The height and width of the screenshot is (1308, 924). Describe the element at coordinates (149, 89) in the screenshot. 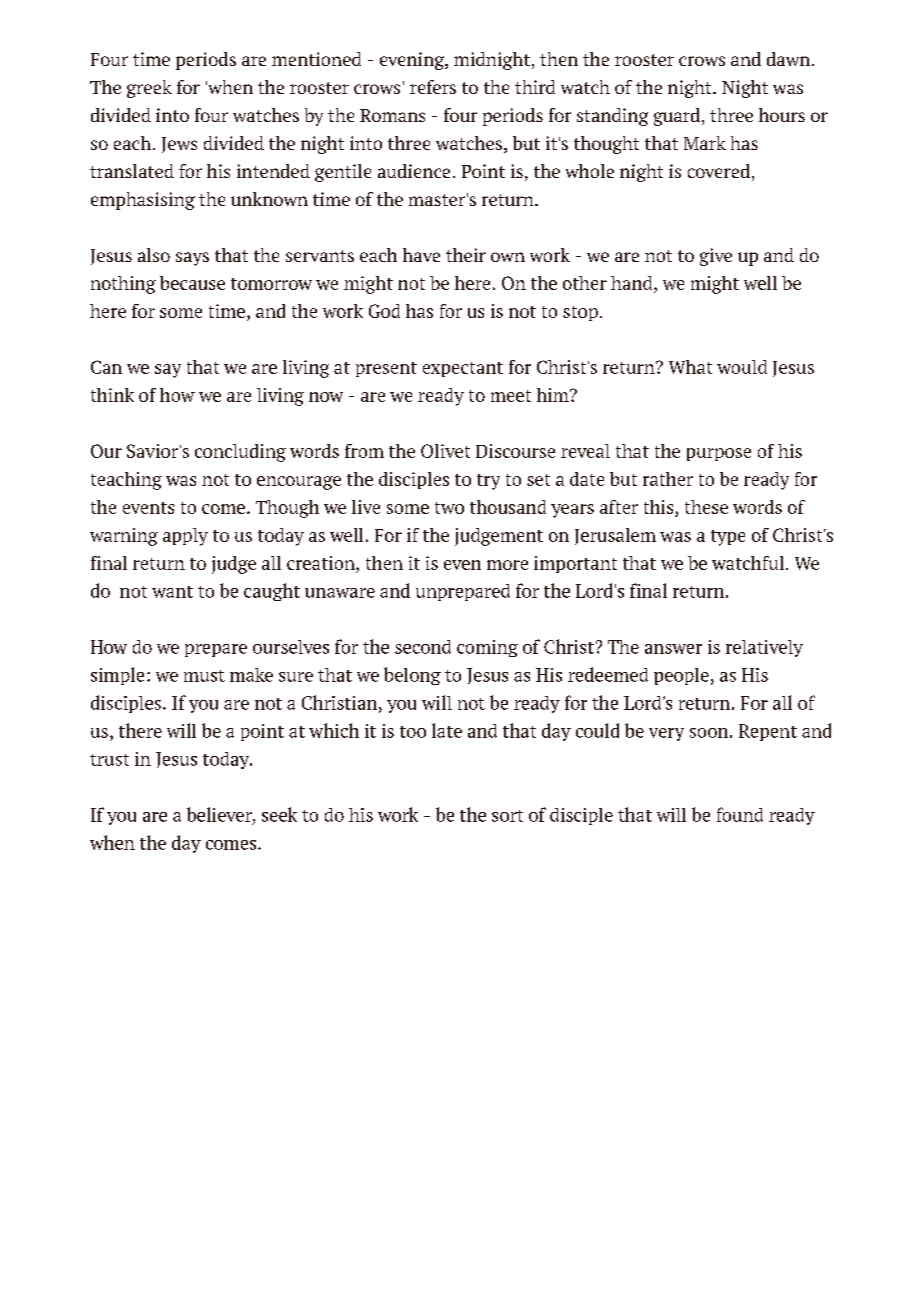

I see `greek` at that location.
